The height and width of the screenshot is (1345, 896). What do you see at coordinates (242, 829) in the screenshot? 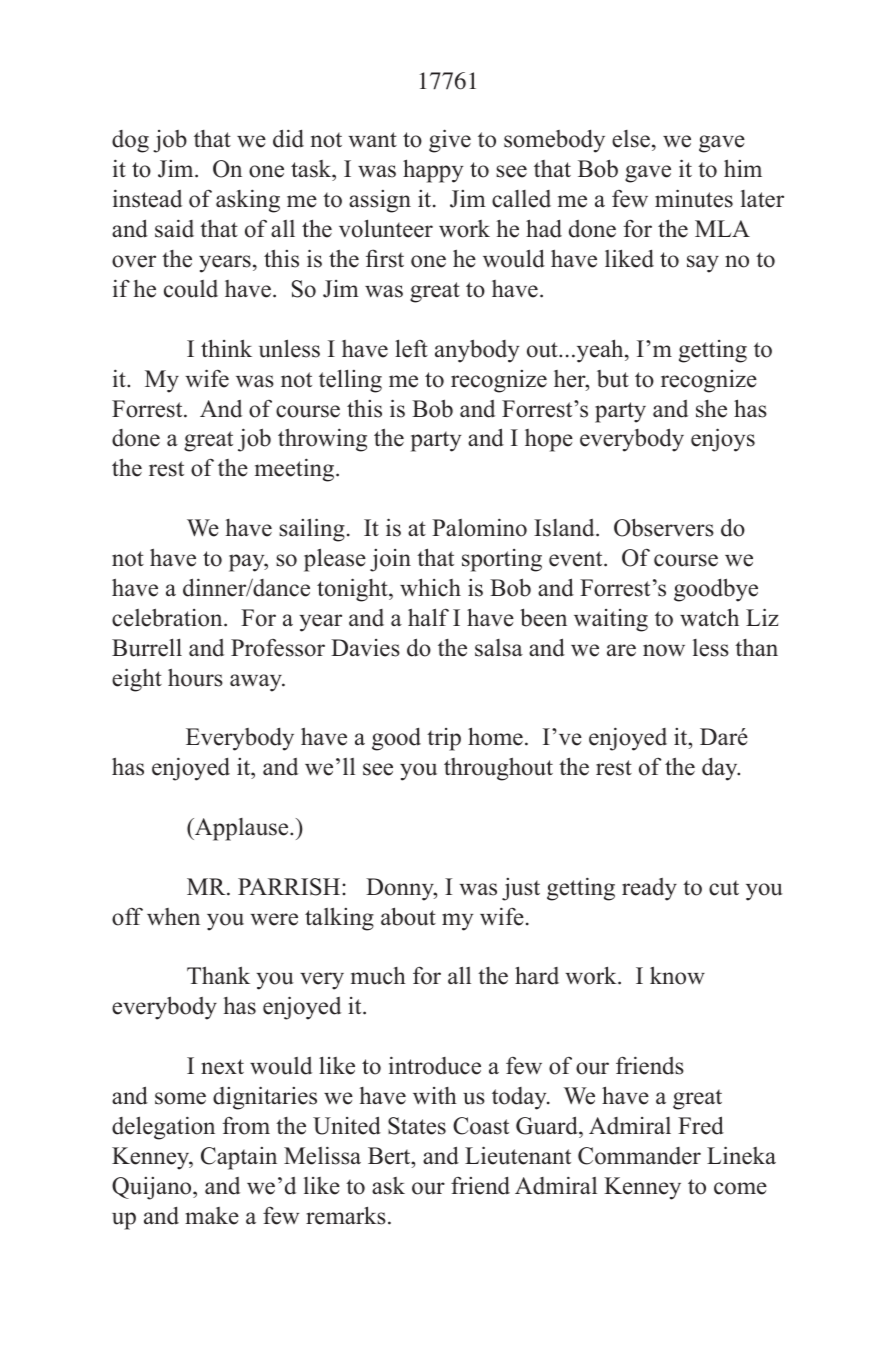
I see `Applause` at bounding box center [242, 829].
